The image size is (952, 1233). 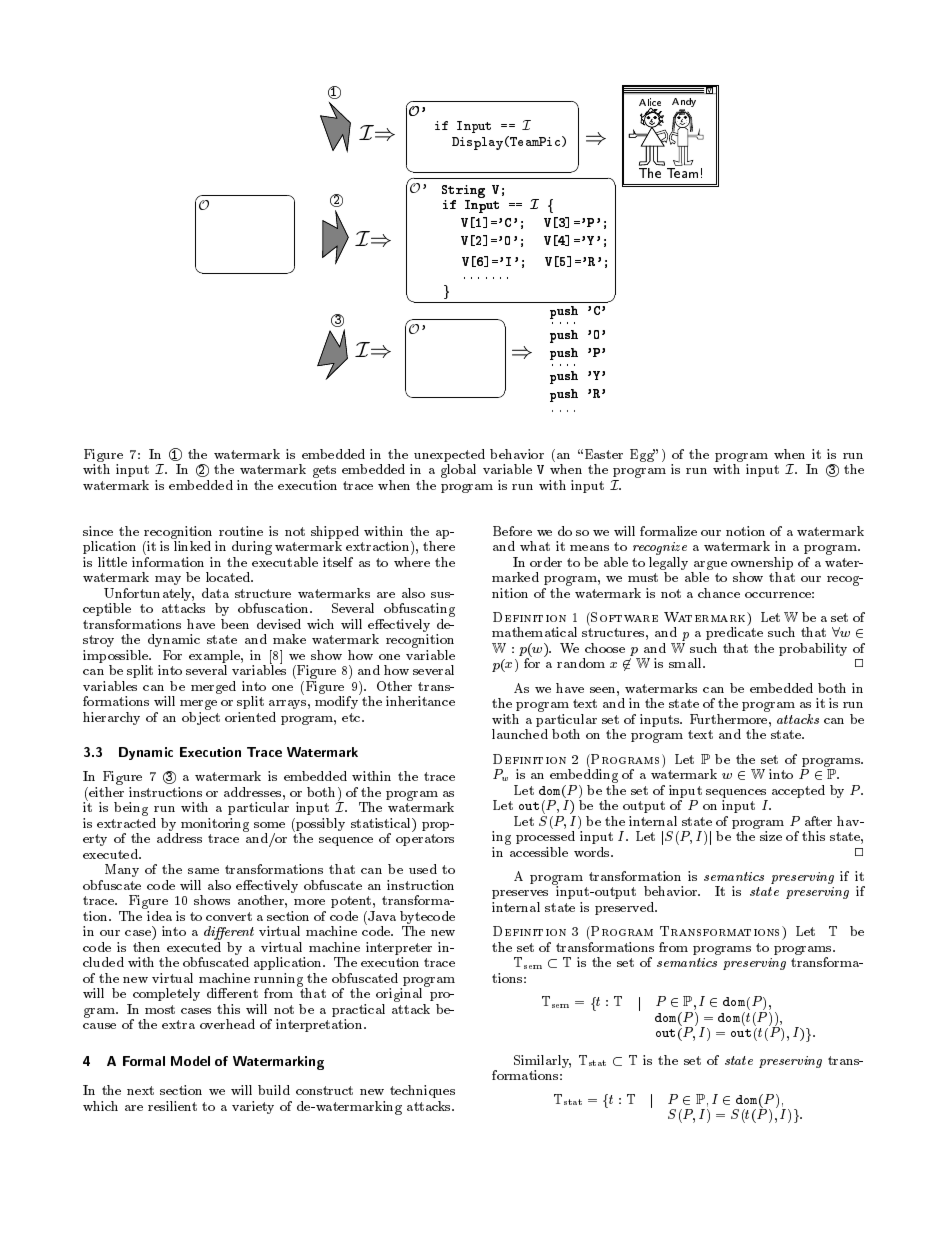 I want to click on data, so click(x=215, y=593).
